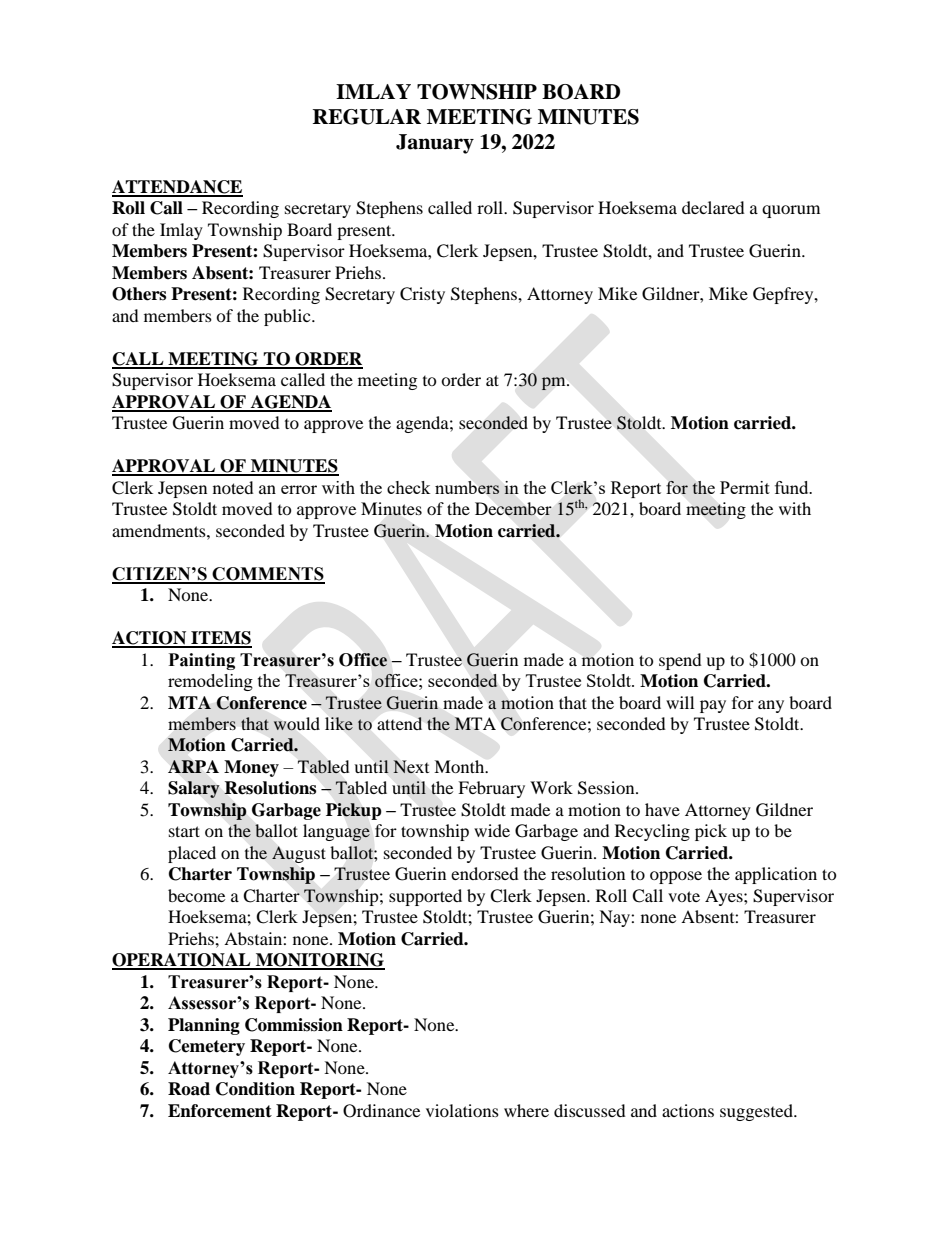 This image has height=1233, width=952. What do you see at coordinates (757, 1112) in the image?
I see `suggested` at bounding box center [757, 1112].
